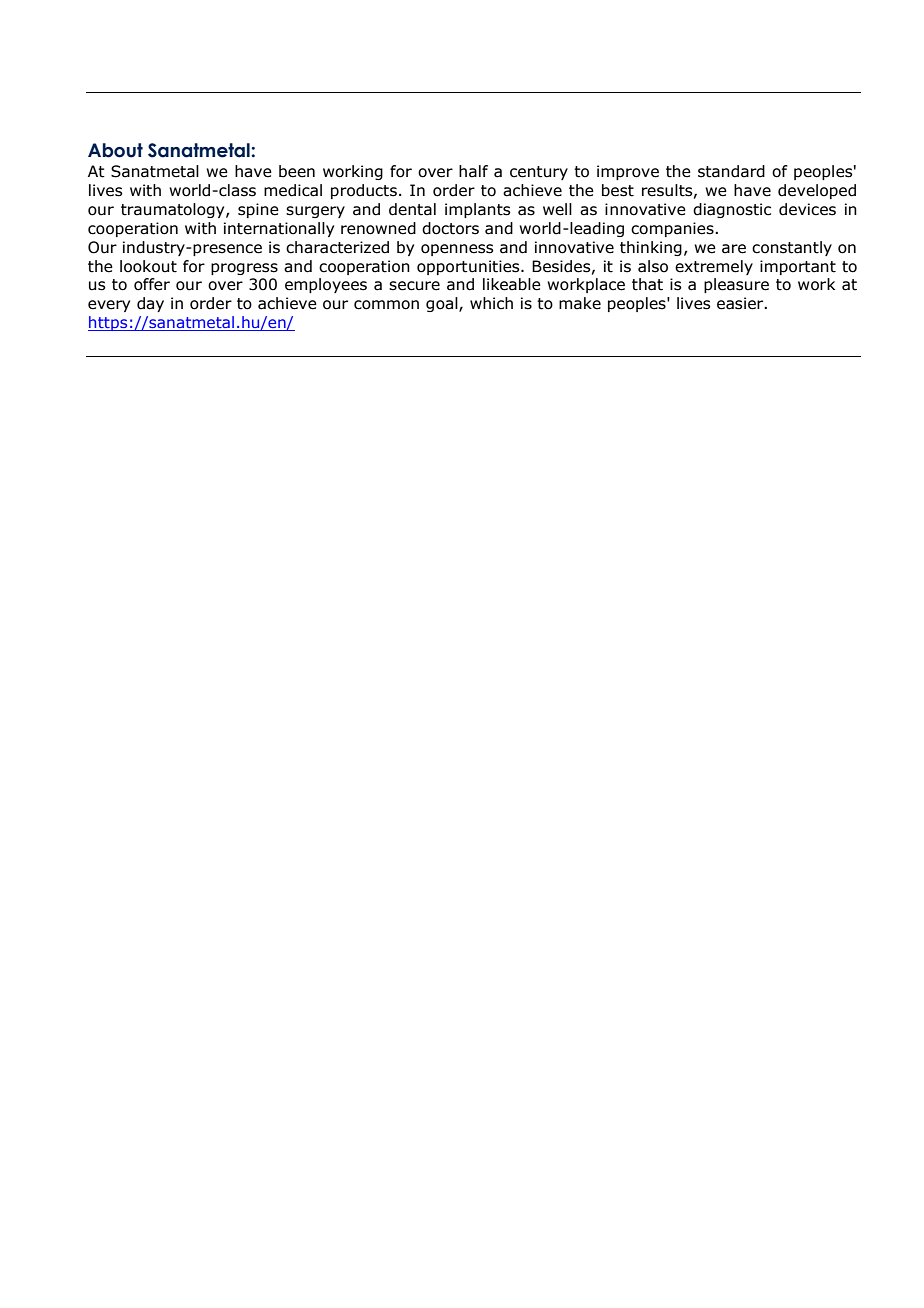 This screenshot has height=1308, width=924. Describe the element at coordinates (174, 210) in the screenshot. I see `traumatology` at that location.
